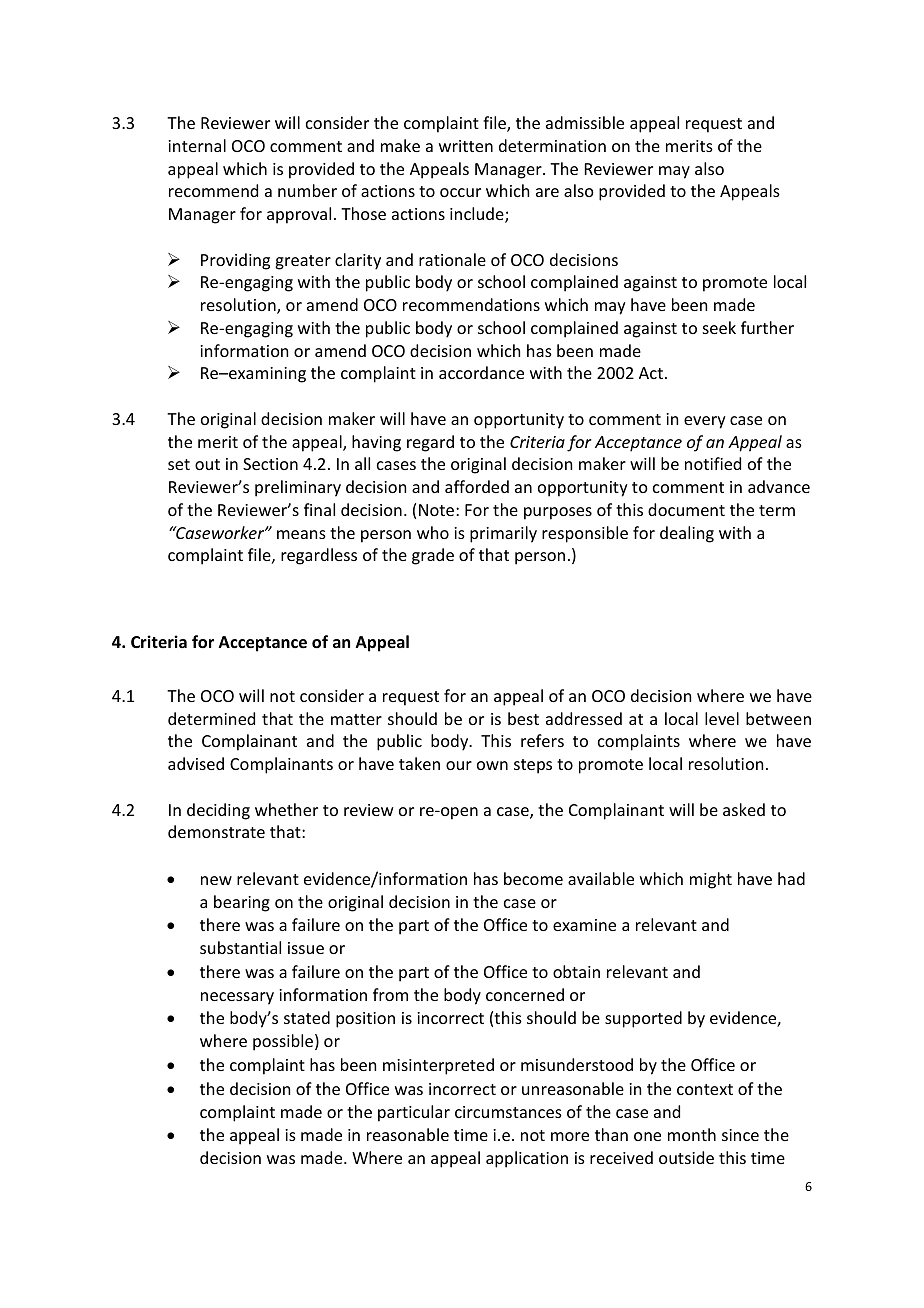 Image resolution: width=924 pixels, height=1308 pixels. What do you see at coordinates (705, 422) in the page?
I see `every` at bounding box center [705, 422].
